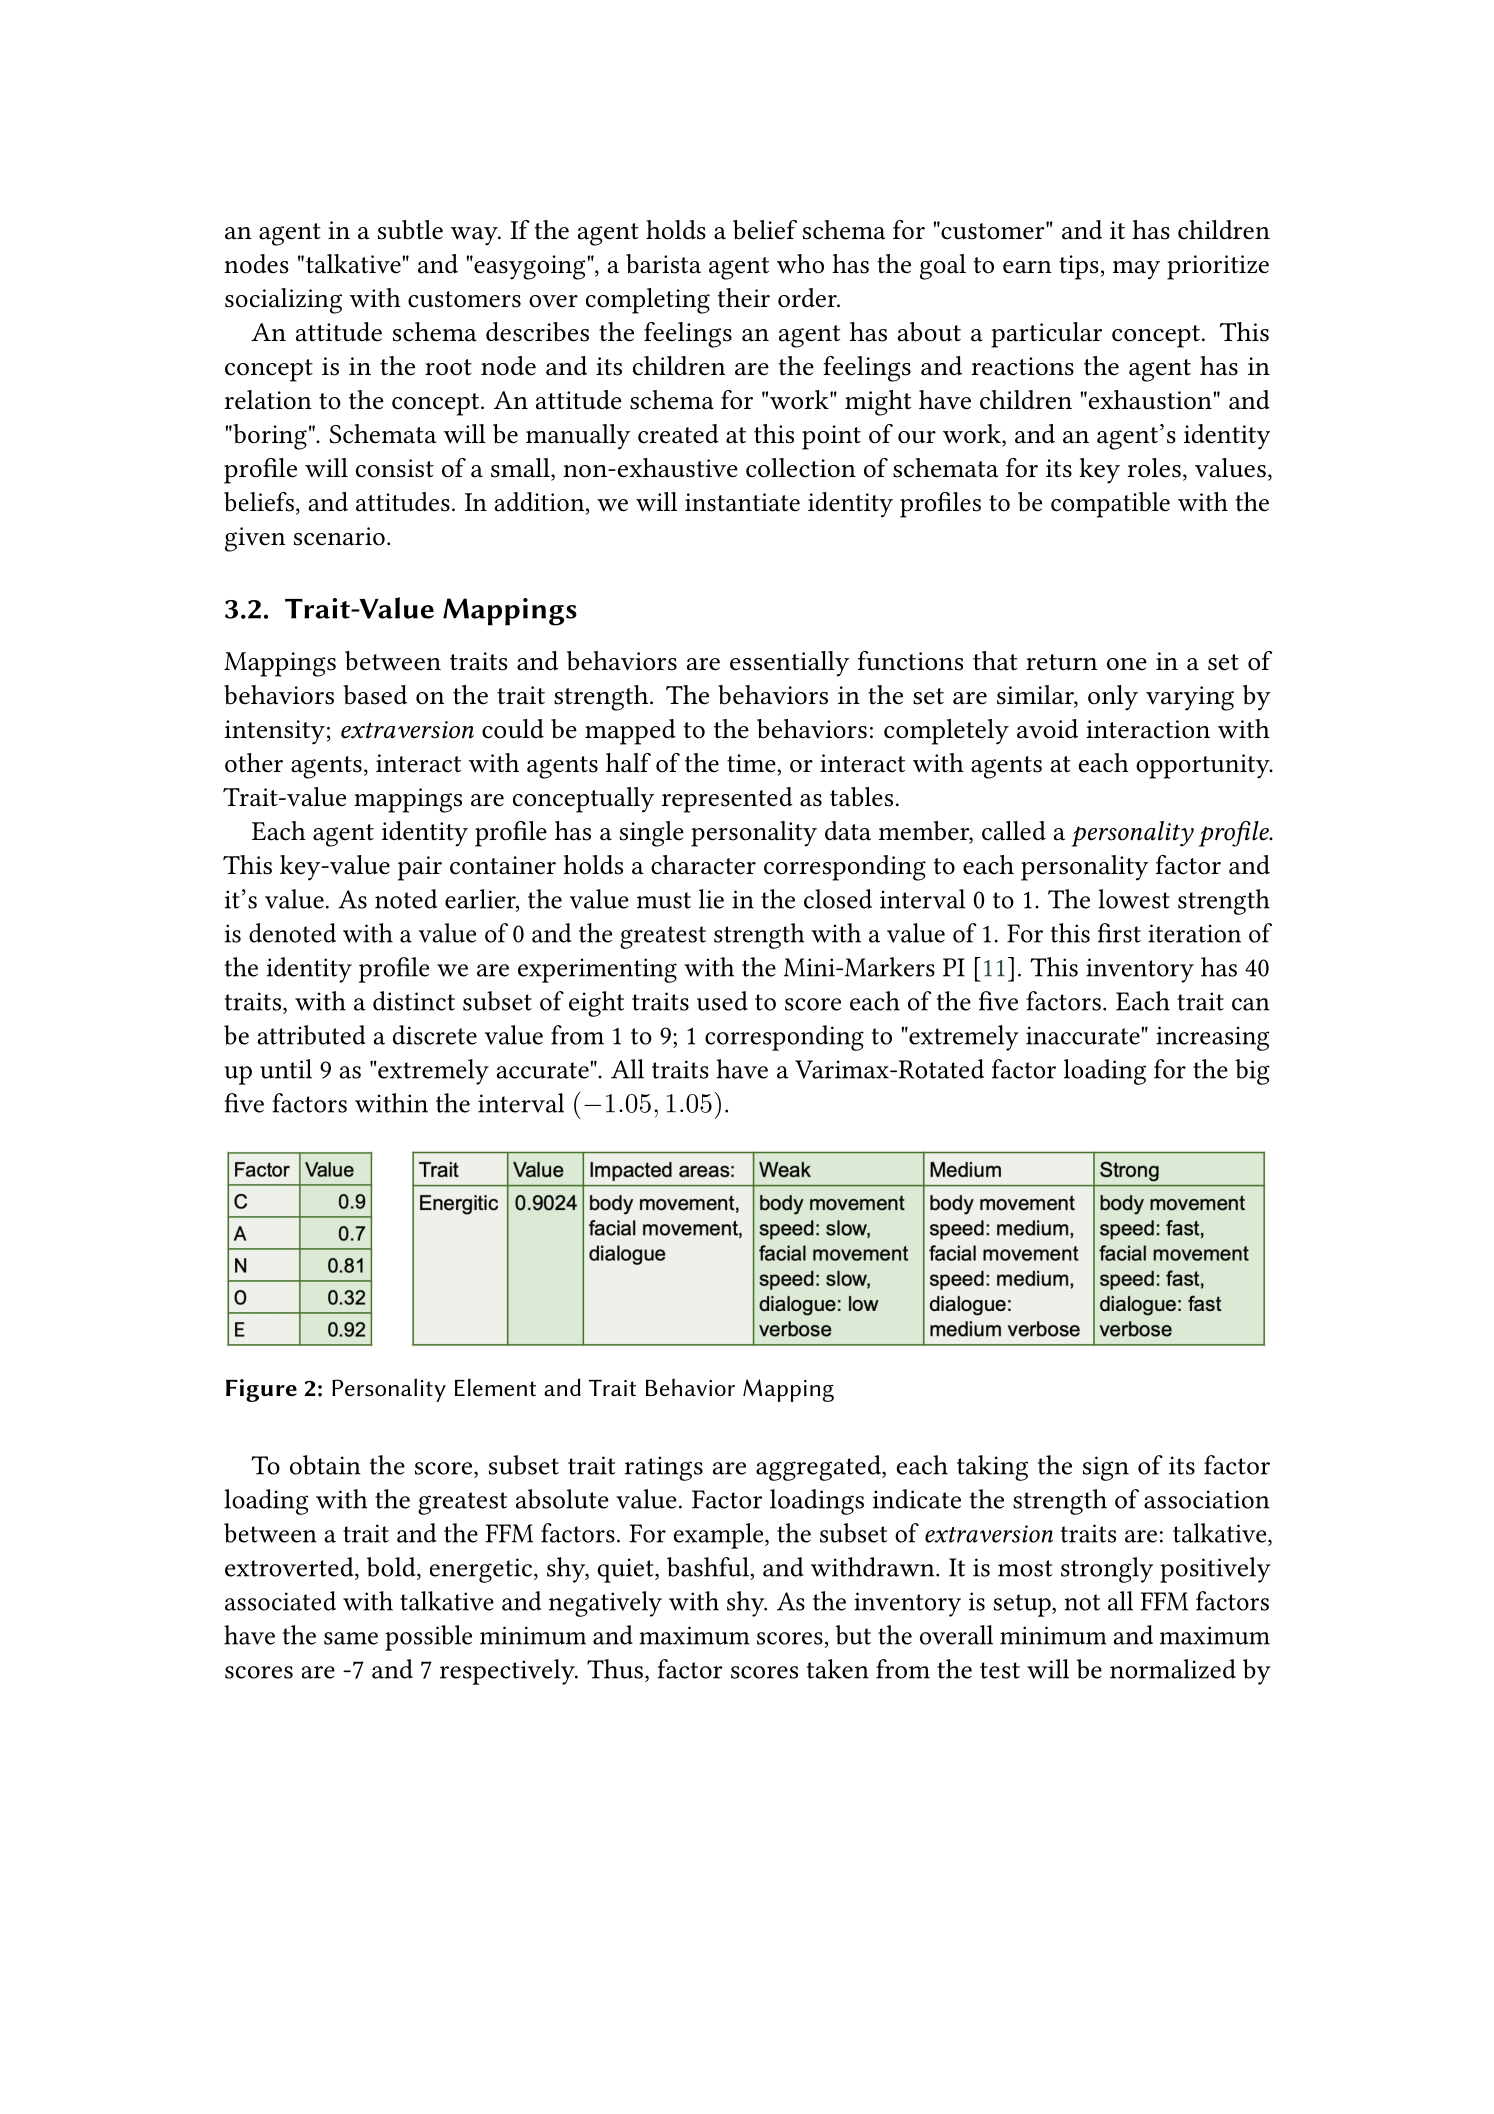 The image size is (1494, 2114). Describe the element at coordinates (410, 230) in the document. I see `subtle` at that location.
